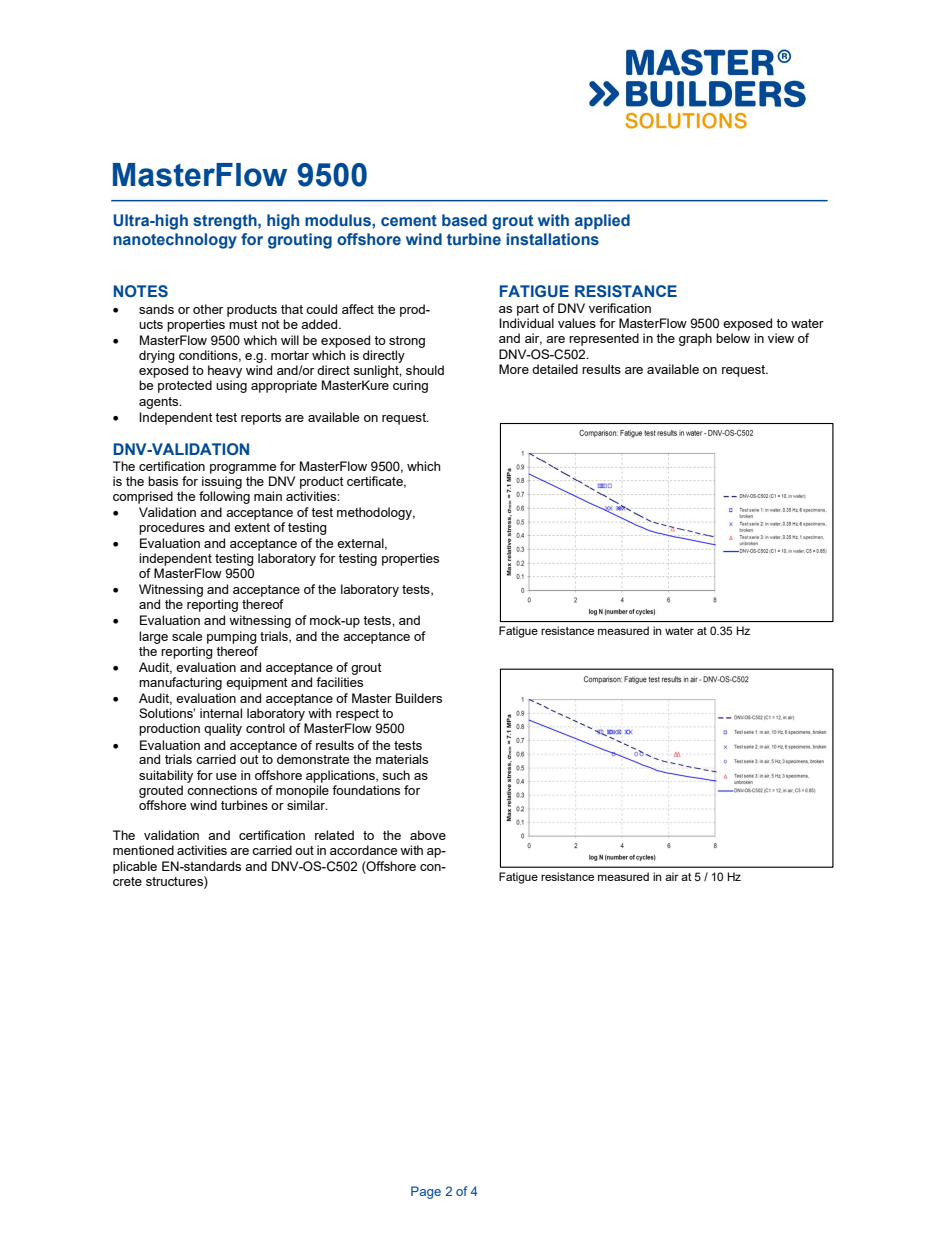 The image size is (952, 1233). Describe the element at coordinates (252, 527) in the page. I see `extent` at that location.
